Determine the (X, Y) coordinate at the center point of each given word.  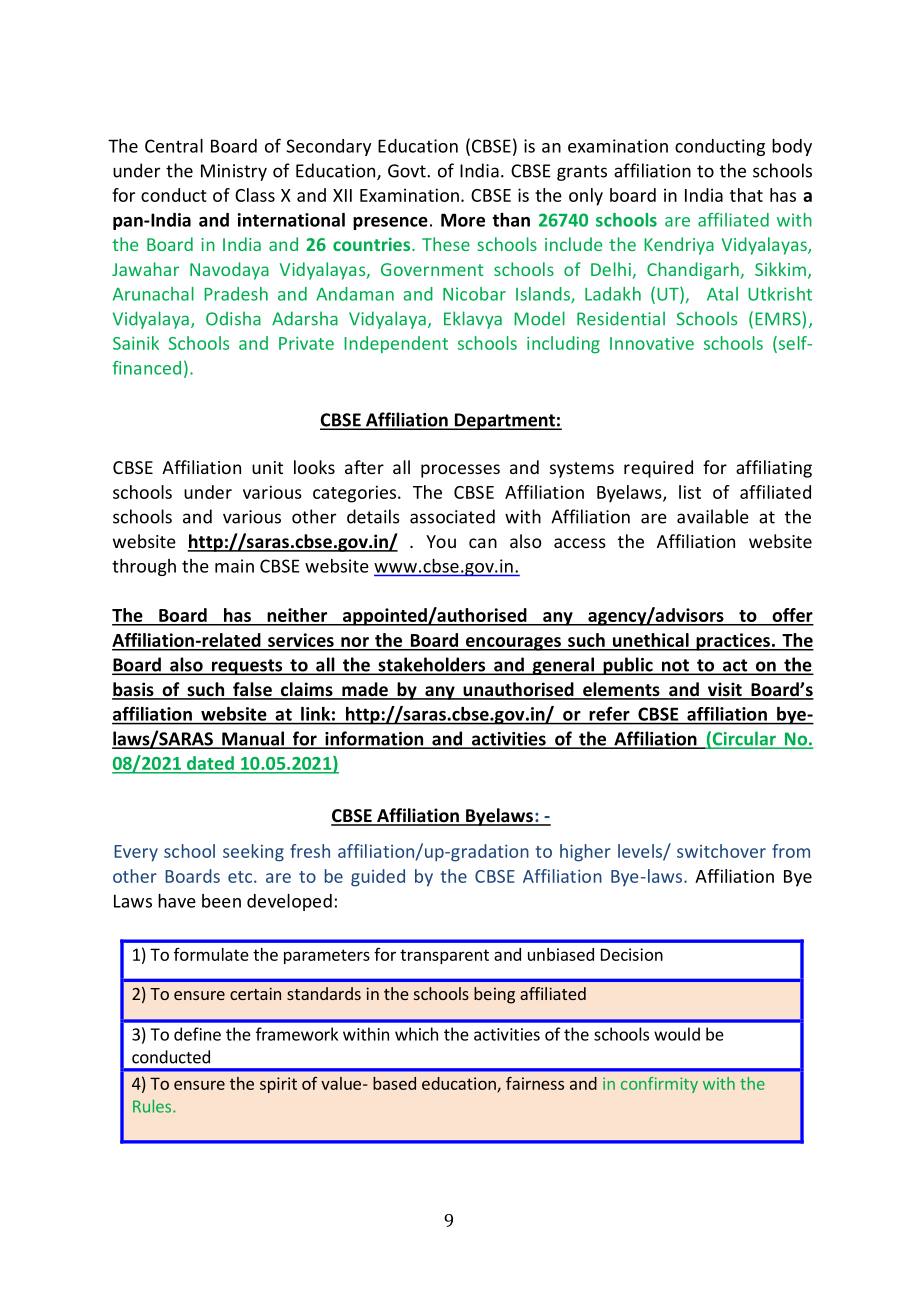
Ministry (234, 172)
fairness (535, 1083)
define (197, 1034)
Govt (408, 171)
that (746, 195)
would (677, 1034)
